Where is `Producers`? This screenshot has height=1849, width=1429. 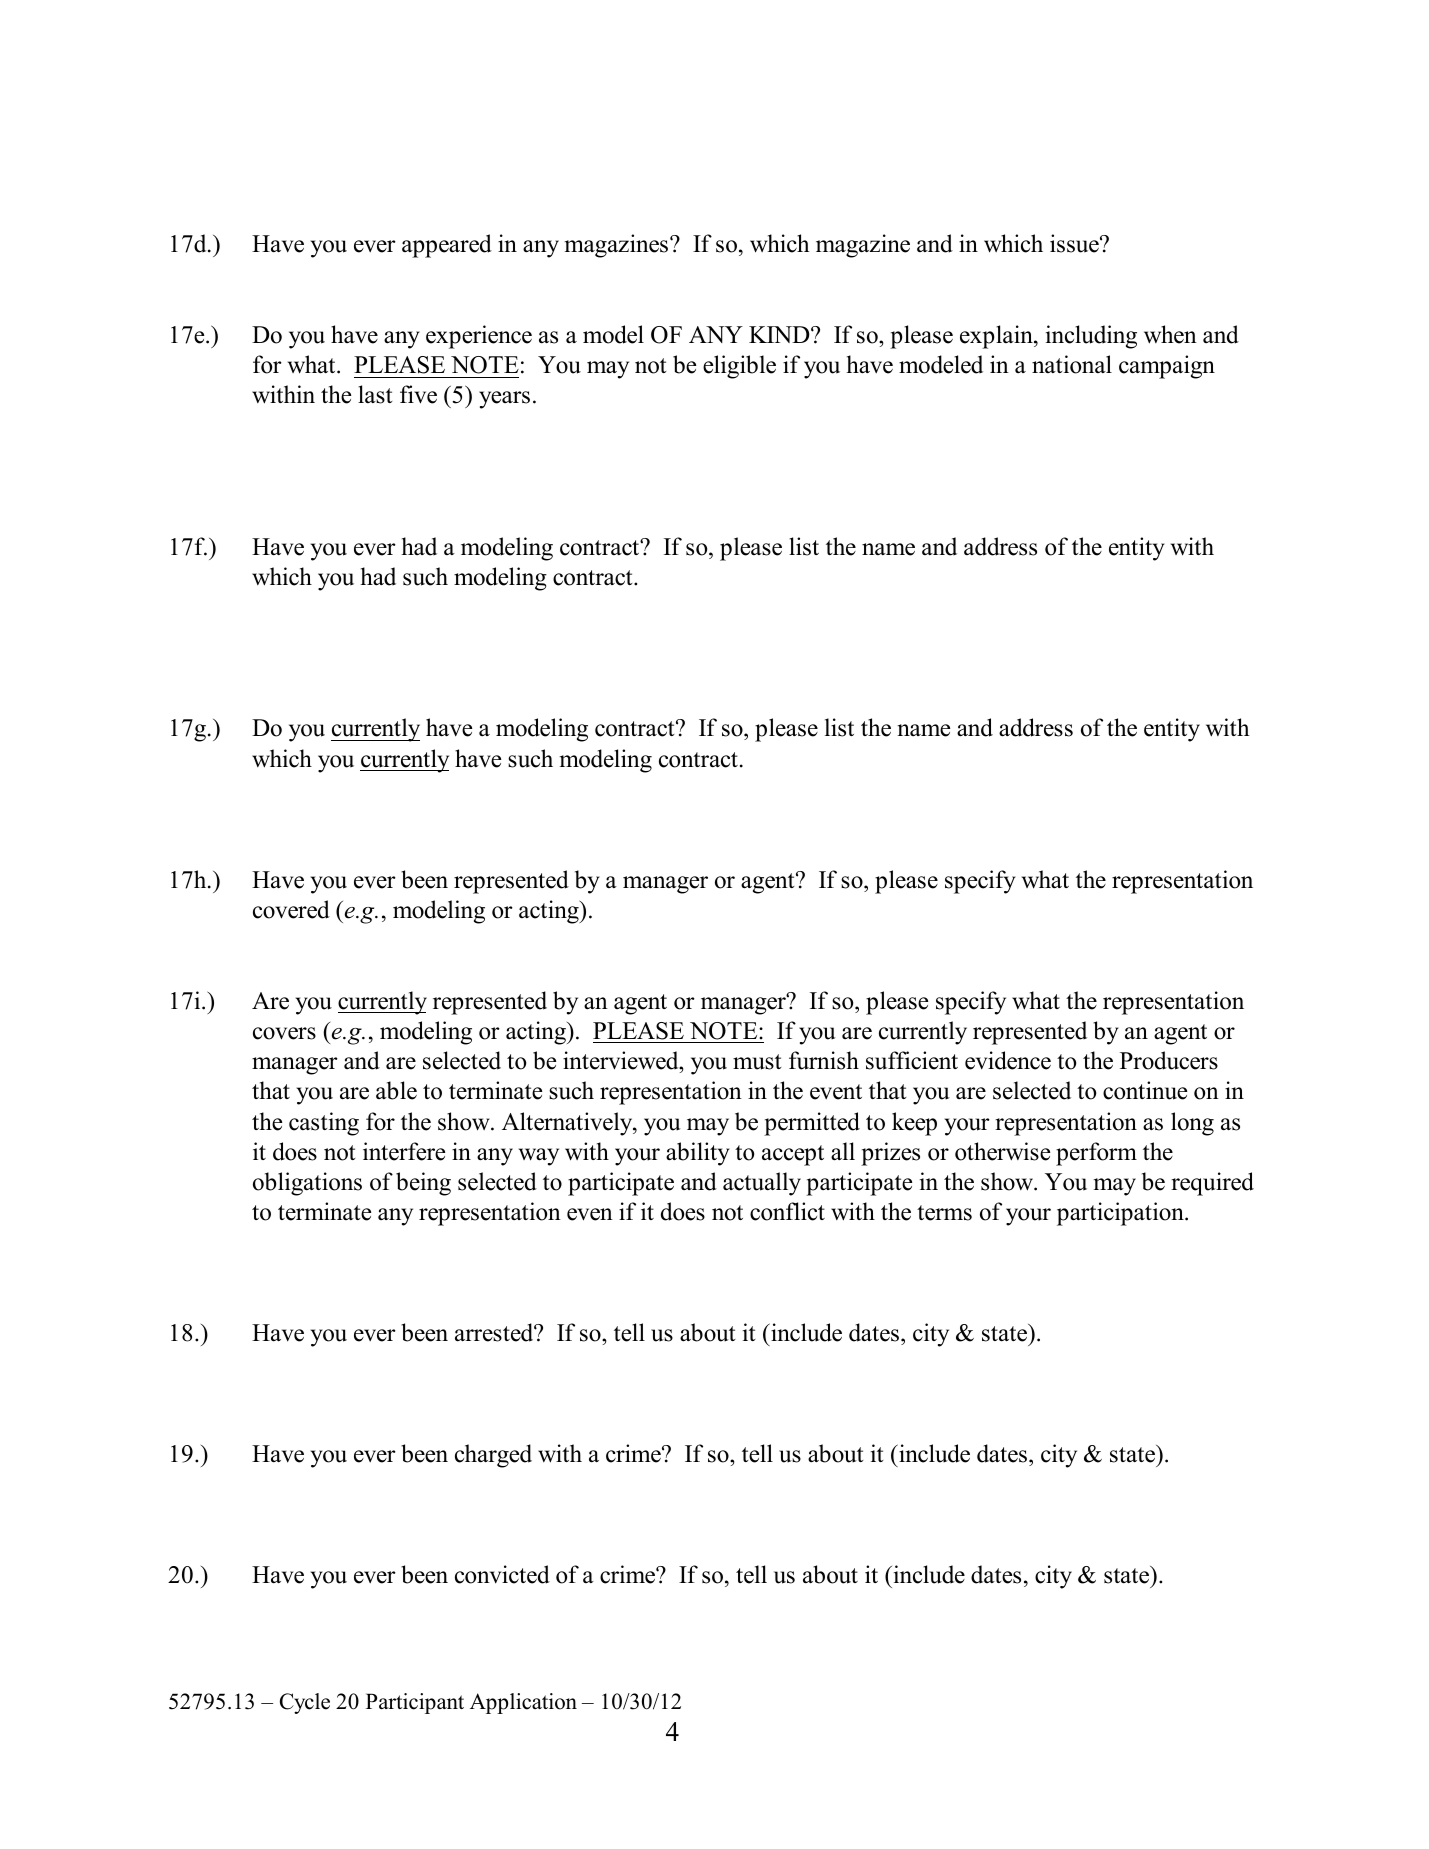
Producers is located at coordinates (1169, 1060).
